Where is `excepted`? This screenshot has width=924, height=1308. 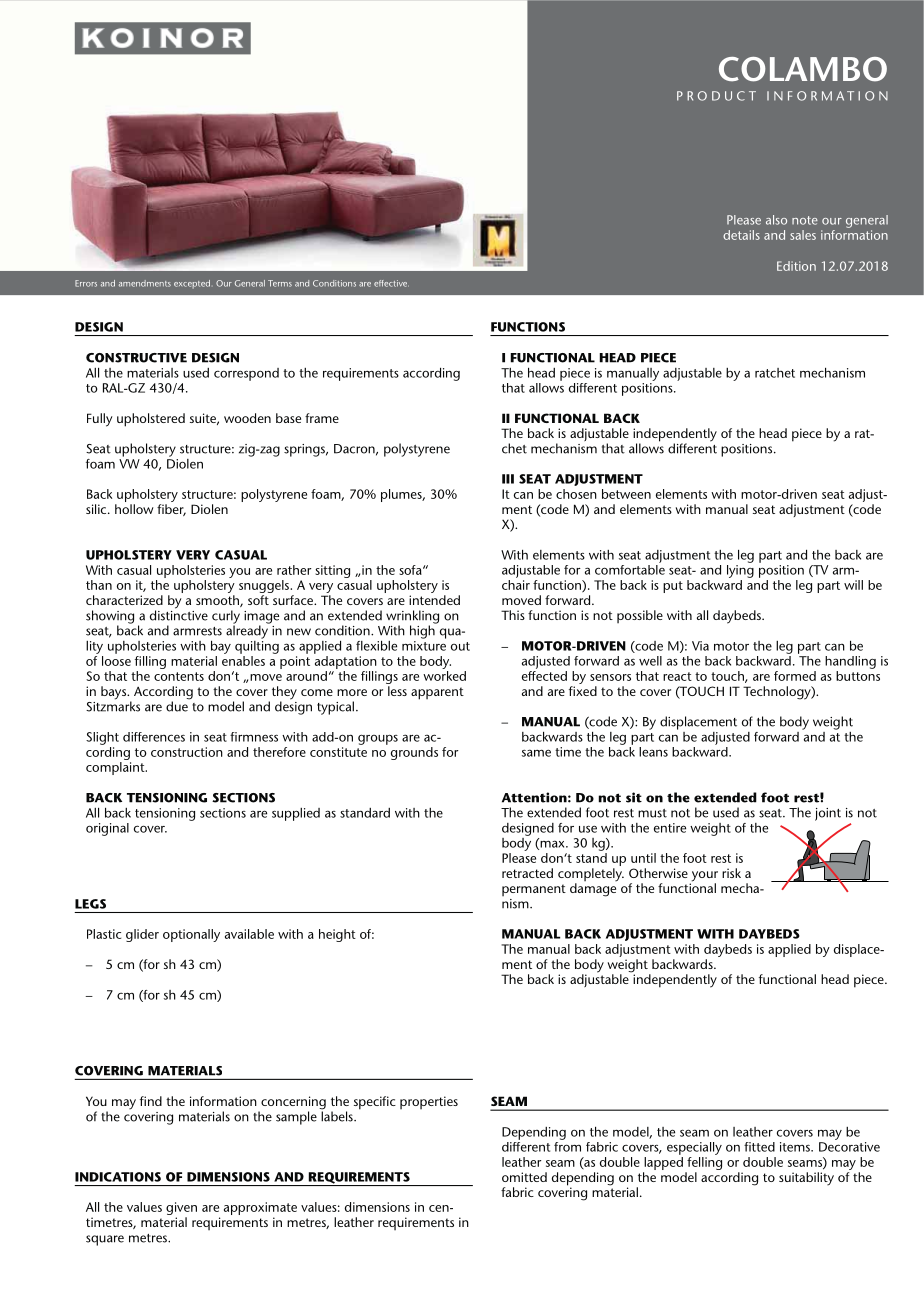 excepted is located at coordinates (192, 284).
